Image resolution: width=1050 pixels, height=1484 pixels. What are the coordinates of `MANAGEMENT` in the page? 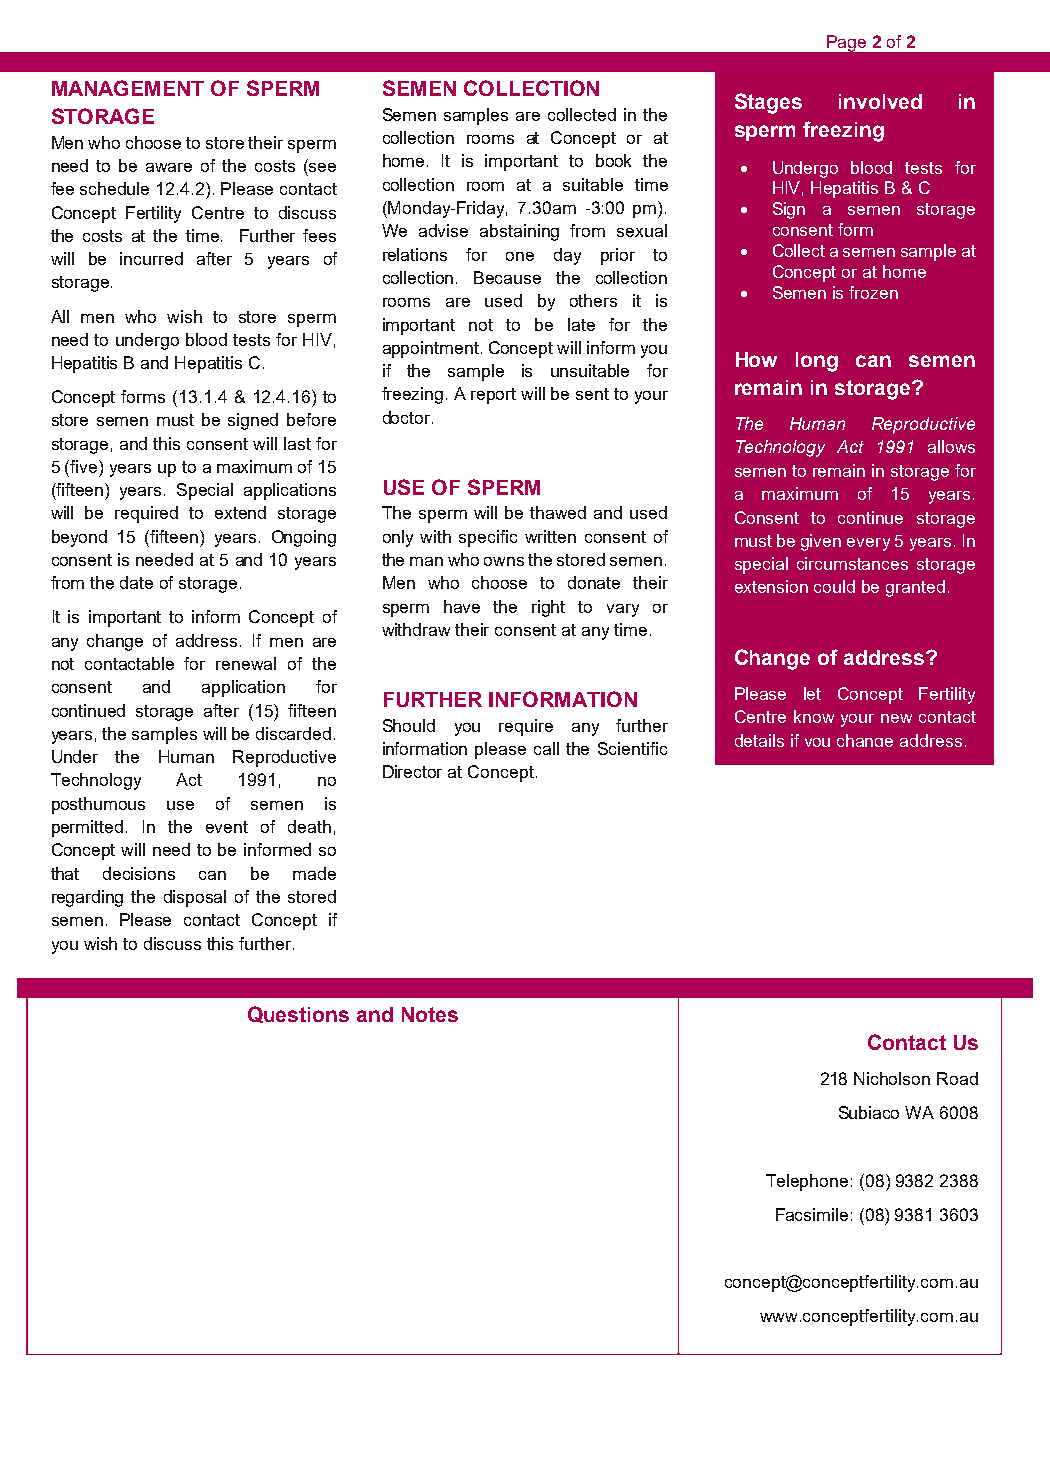 It's located at (128, 88).
